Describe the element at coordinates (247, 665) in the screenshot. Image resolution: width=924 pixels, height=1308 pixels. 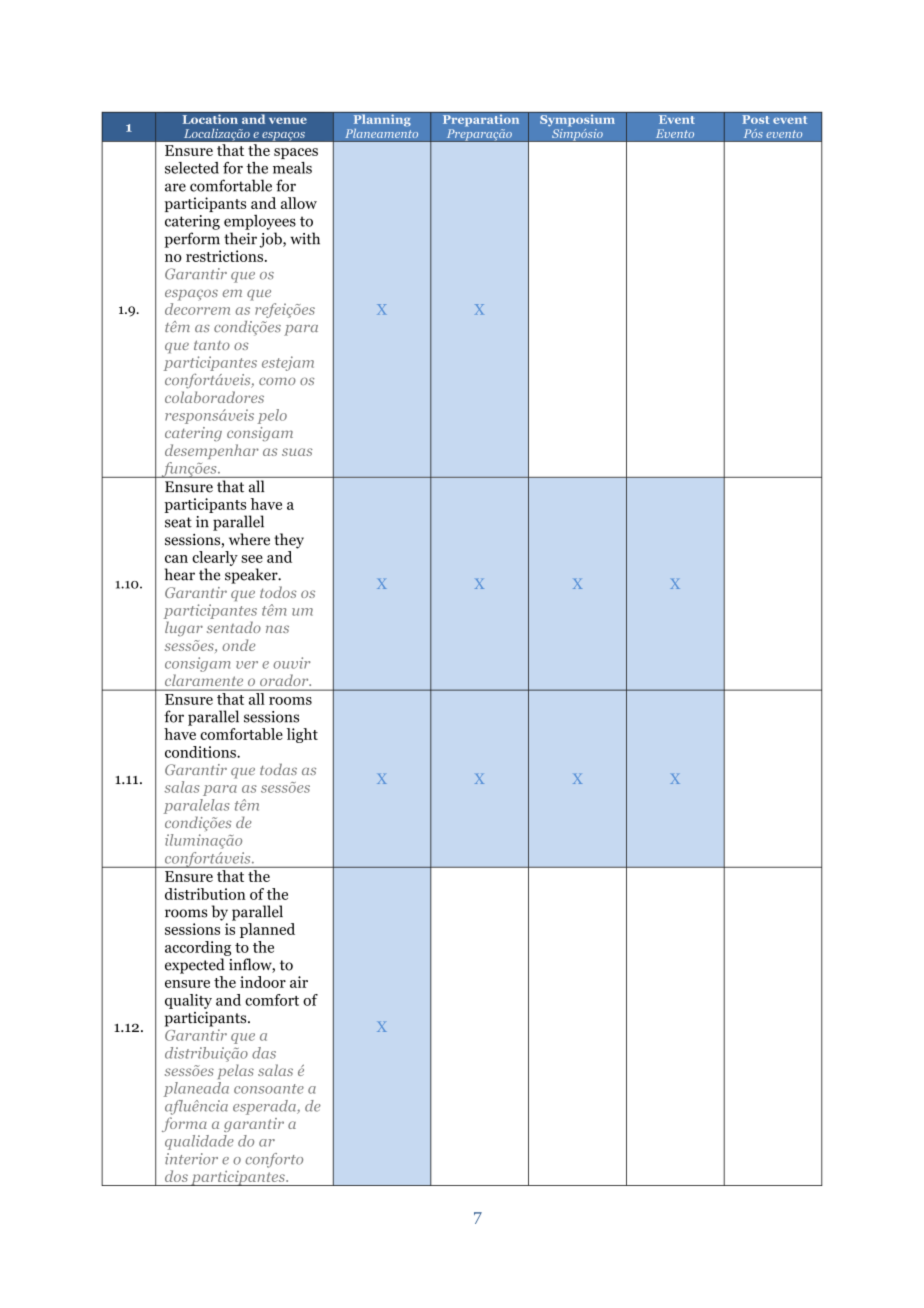
I see `ver` at that location.
